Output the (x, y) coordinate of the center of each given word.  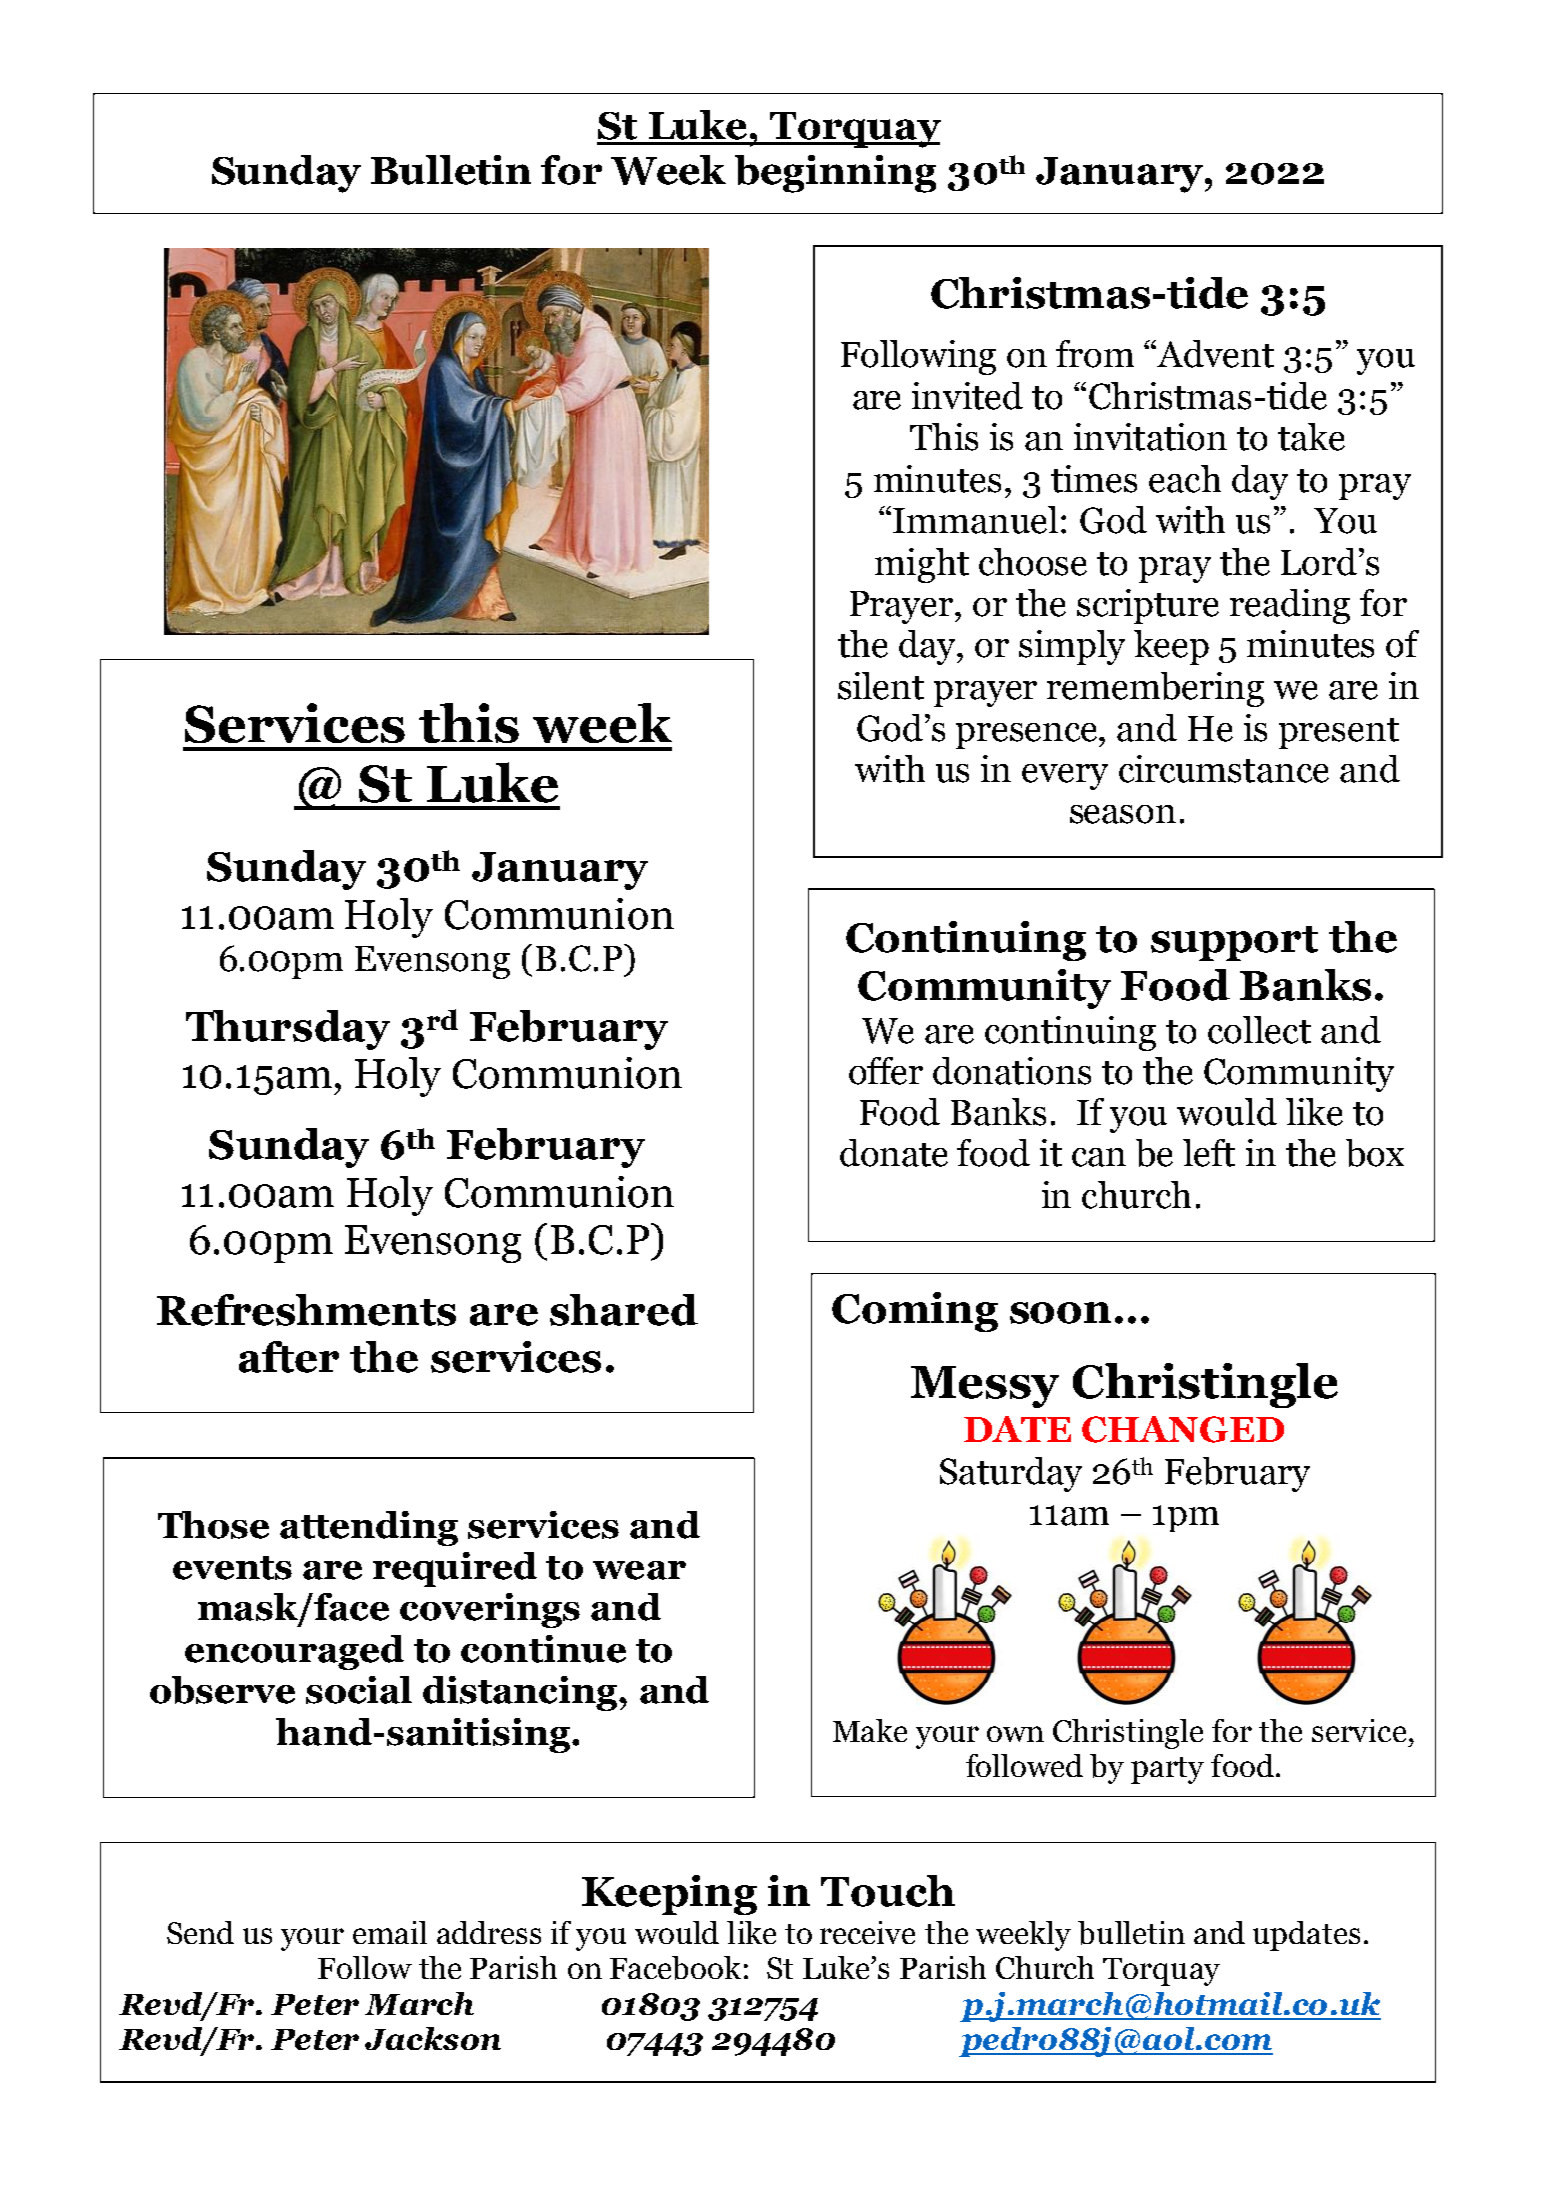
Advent (1215, 354)
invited (967, 396)
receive (867, 1932)
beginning (835, 174)
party (1167, 1770)
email (390, 1932)
